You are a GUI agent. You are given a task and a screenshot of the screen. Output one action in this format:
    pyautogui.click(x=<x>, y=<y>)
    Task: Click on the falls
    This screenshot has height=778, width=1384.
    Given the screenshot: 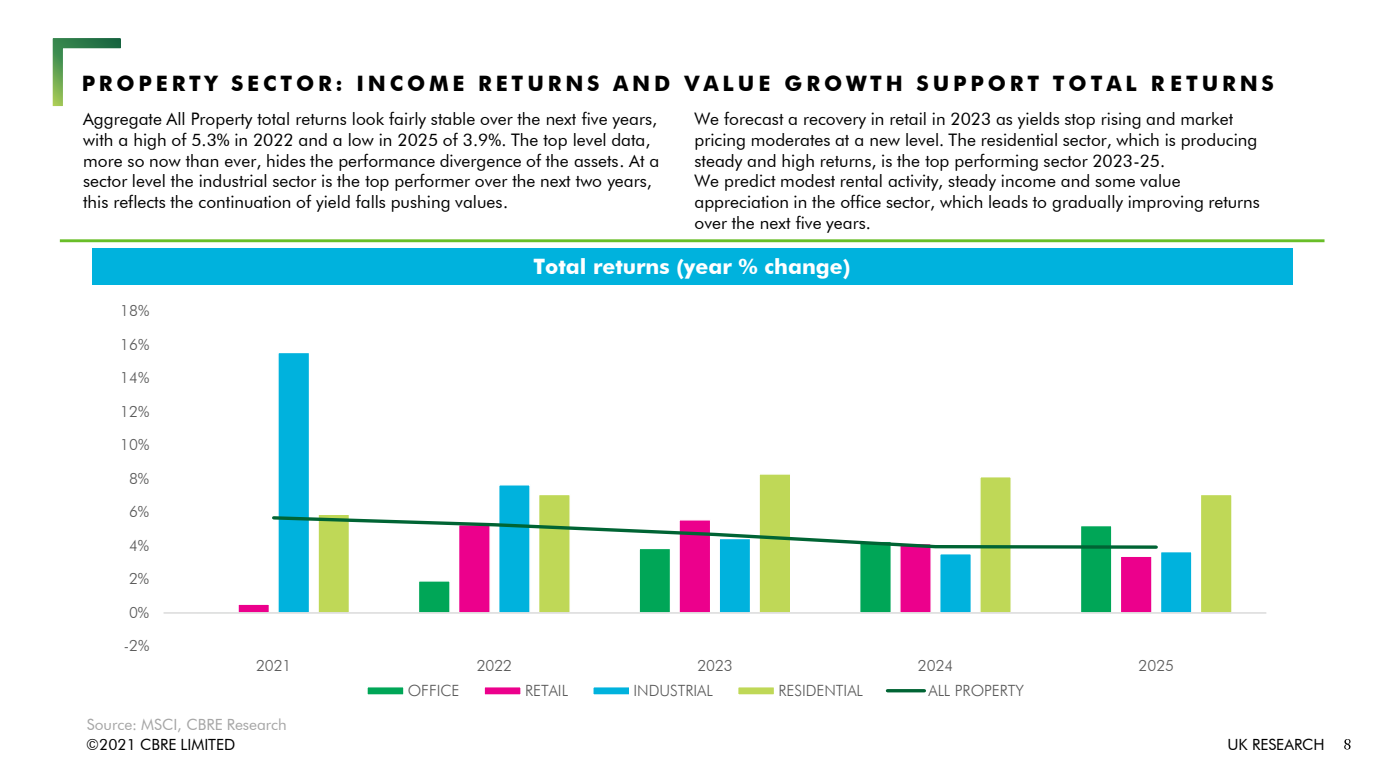 What is the action you would take?
    pyautogui.click(x=370, y=201)
